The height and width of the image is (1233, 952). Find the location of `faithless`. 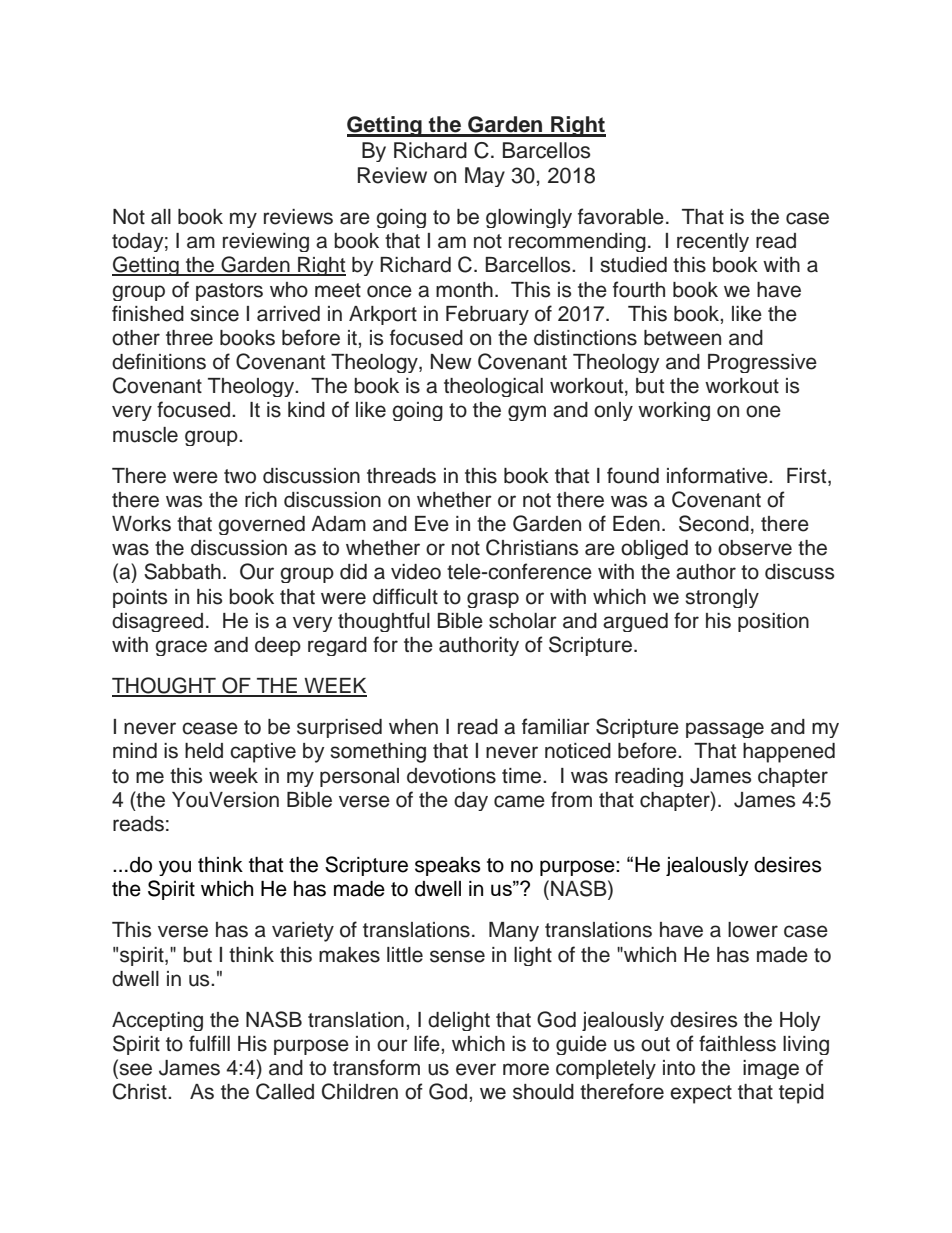

faithless is located at coordinates (737, 1043).
